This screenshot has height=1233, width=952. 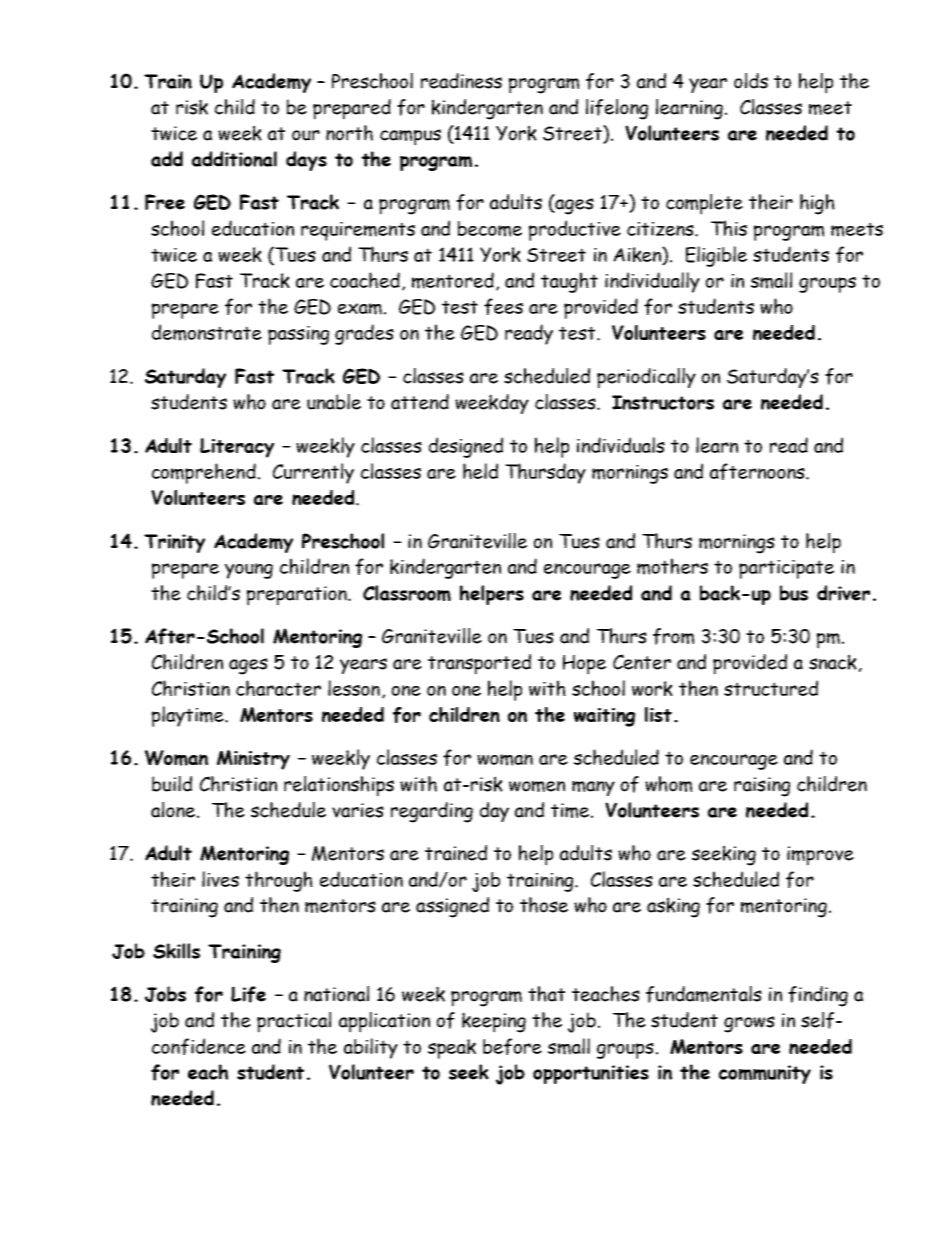 What do you see at coordinates (410, 137) in the screenshot?
I see `campus` at bounding box center [410, 137].
